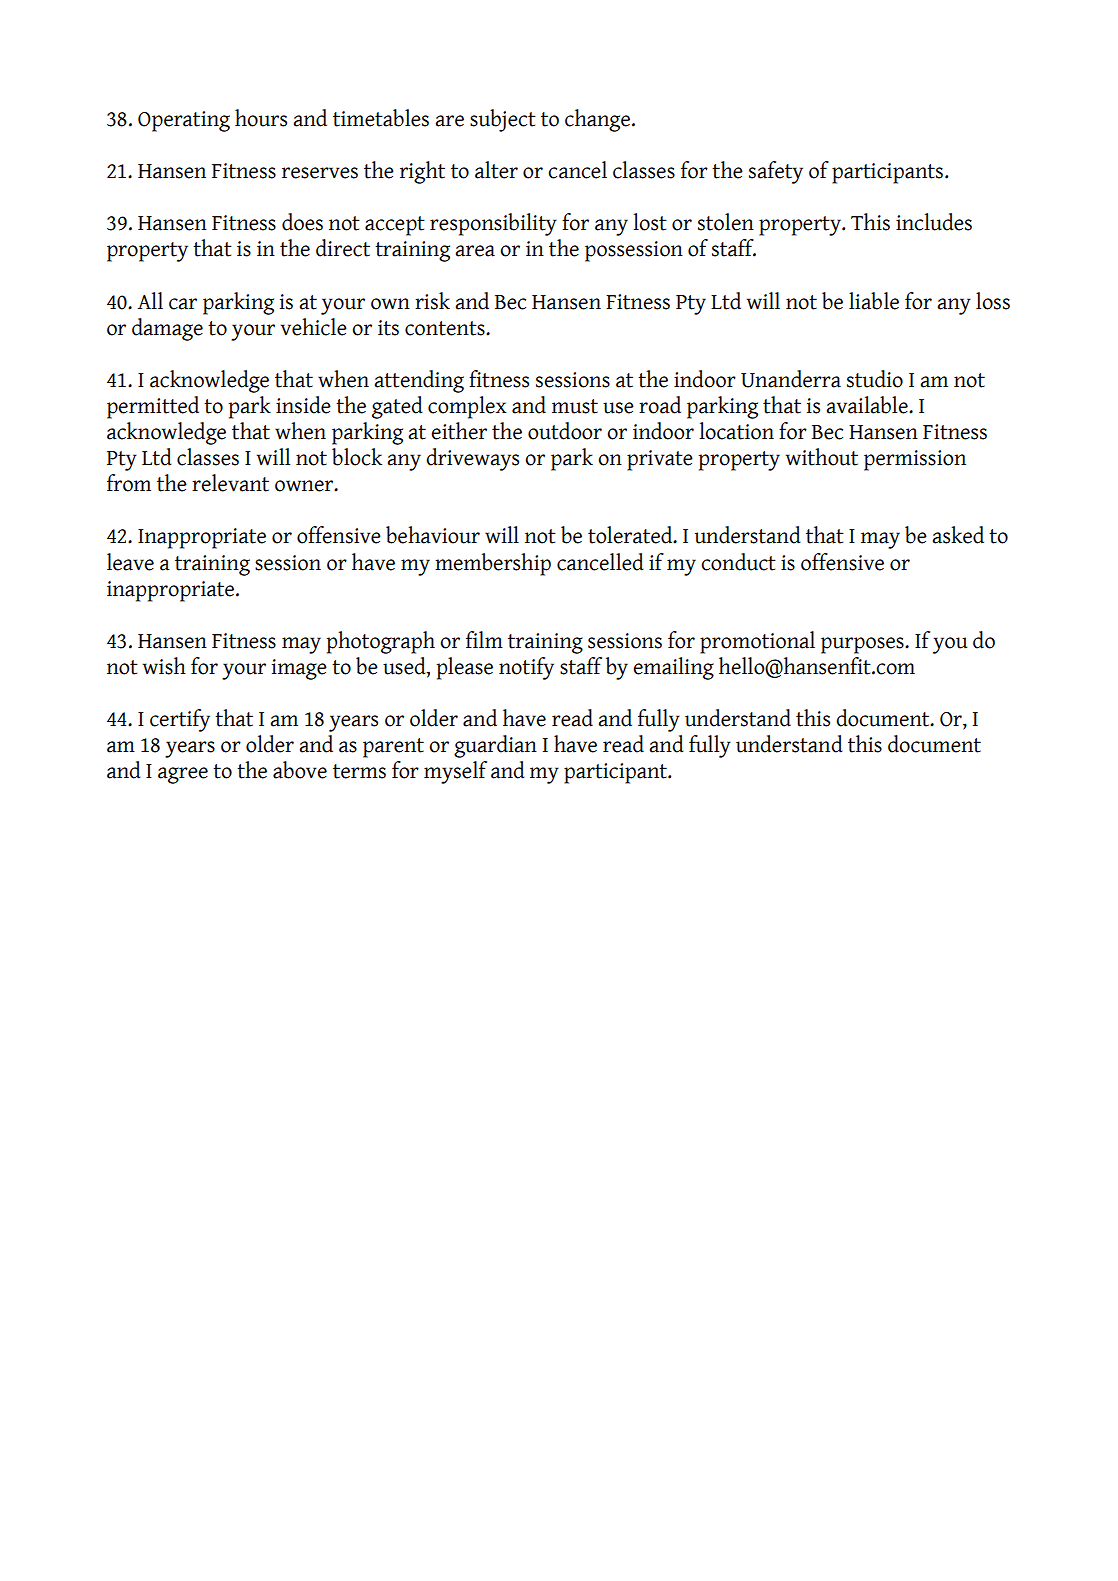 The width and height of the page is (1118, 1581). I want to click on guardian, so click(495, 746).
